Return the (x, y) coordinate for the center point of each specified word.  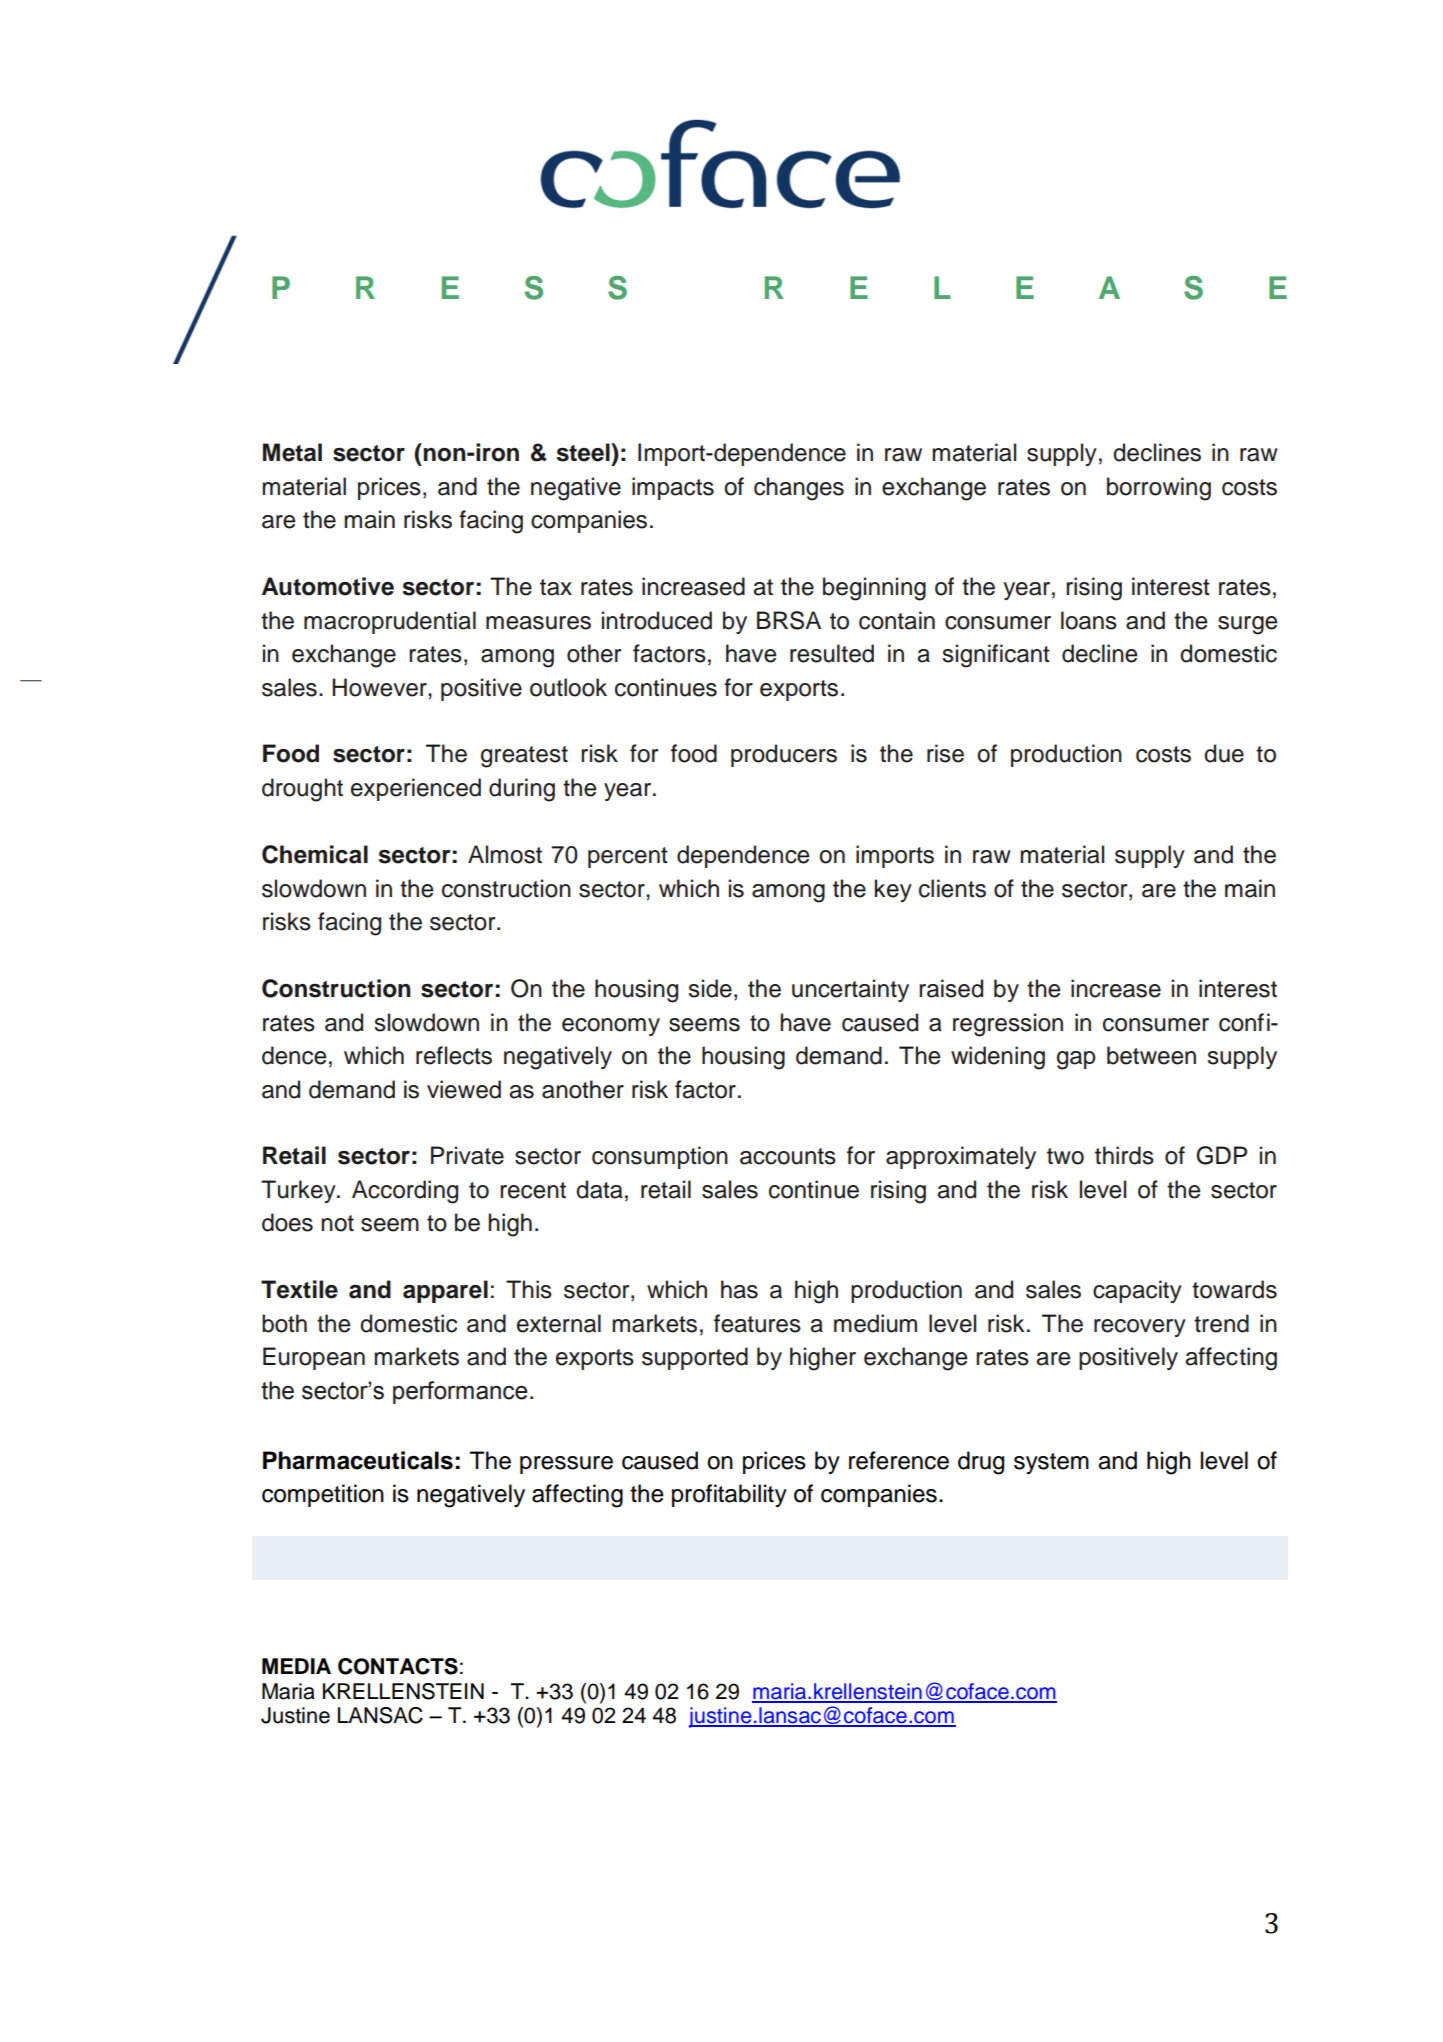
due (1224, 753)
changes (799, 489)
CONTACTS (398, 1666)
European (314, 1358)
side (710, 988)
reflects (454, 1055)
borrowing (1159, 489)
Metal (292, 452)
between (1151, 1055)
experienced (416, 789)
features (757, 1323)
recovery (1140, 1328)
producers (784, 755)
